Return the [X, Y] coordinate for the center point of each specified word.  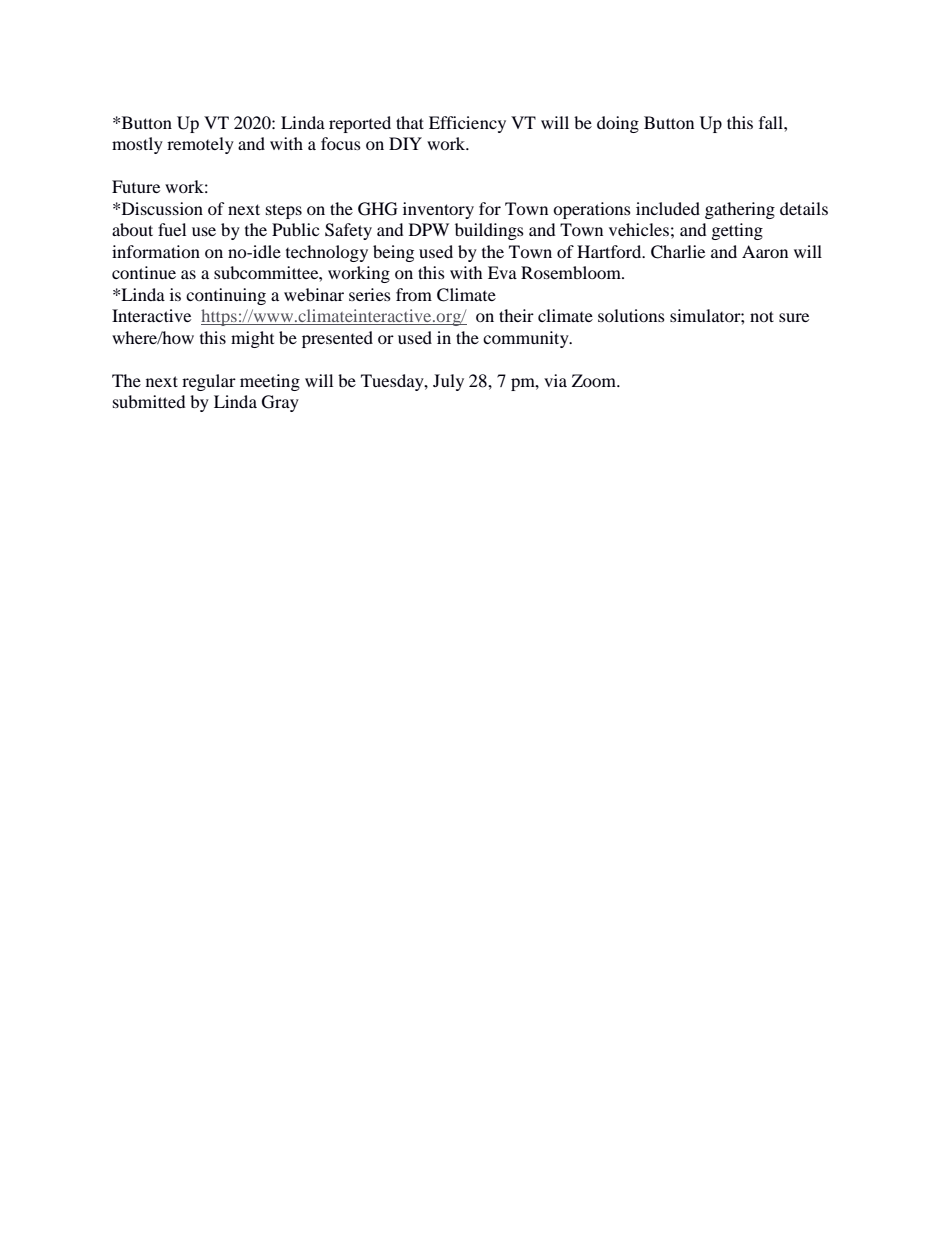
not [762, 316]
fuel [172, 229]
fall [772, 122]
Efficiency [467, 124]
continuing [226, 296]
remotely [200, 145]
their [516, 315]
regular [209, 382]
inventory [438, 210]
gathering [740, 210]
